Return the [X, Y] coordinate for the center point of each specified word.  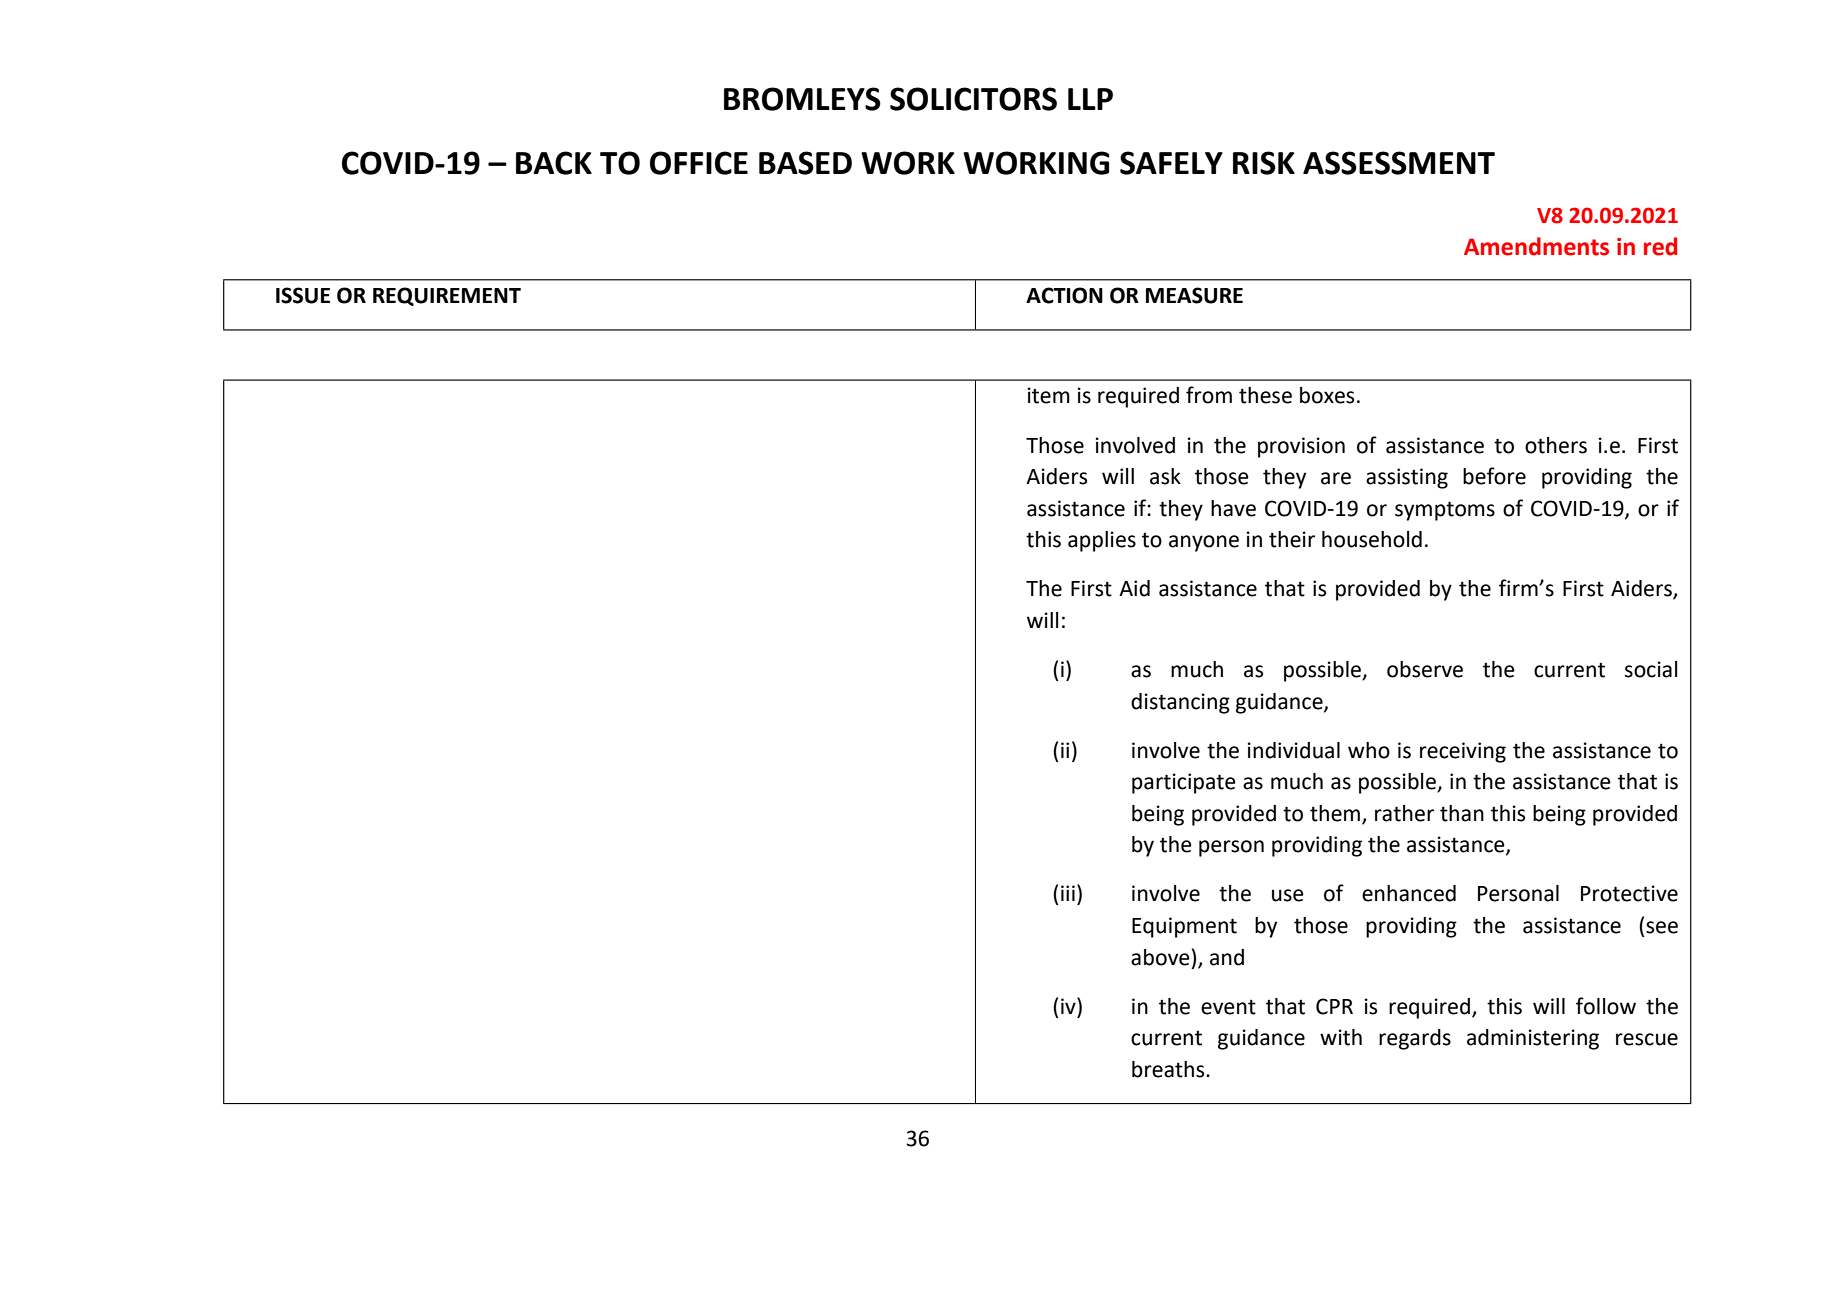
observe [1425, 669]
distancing [1180, 703]
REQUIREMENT [447, 296]
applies [1102, 541]
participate [1184, 783]
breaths [1169, 1069]
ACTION [1064, 295]
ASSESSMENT [1399, 163]
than [1462, 813]
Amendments [1536, 246]
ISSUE [303, 295]
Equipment [1184, 927]
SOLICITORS [973, 99]
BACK [554, 163]
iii [1068, 893]
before [1494, 476]
